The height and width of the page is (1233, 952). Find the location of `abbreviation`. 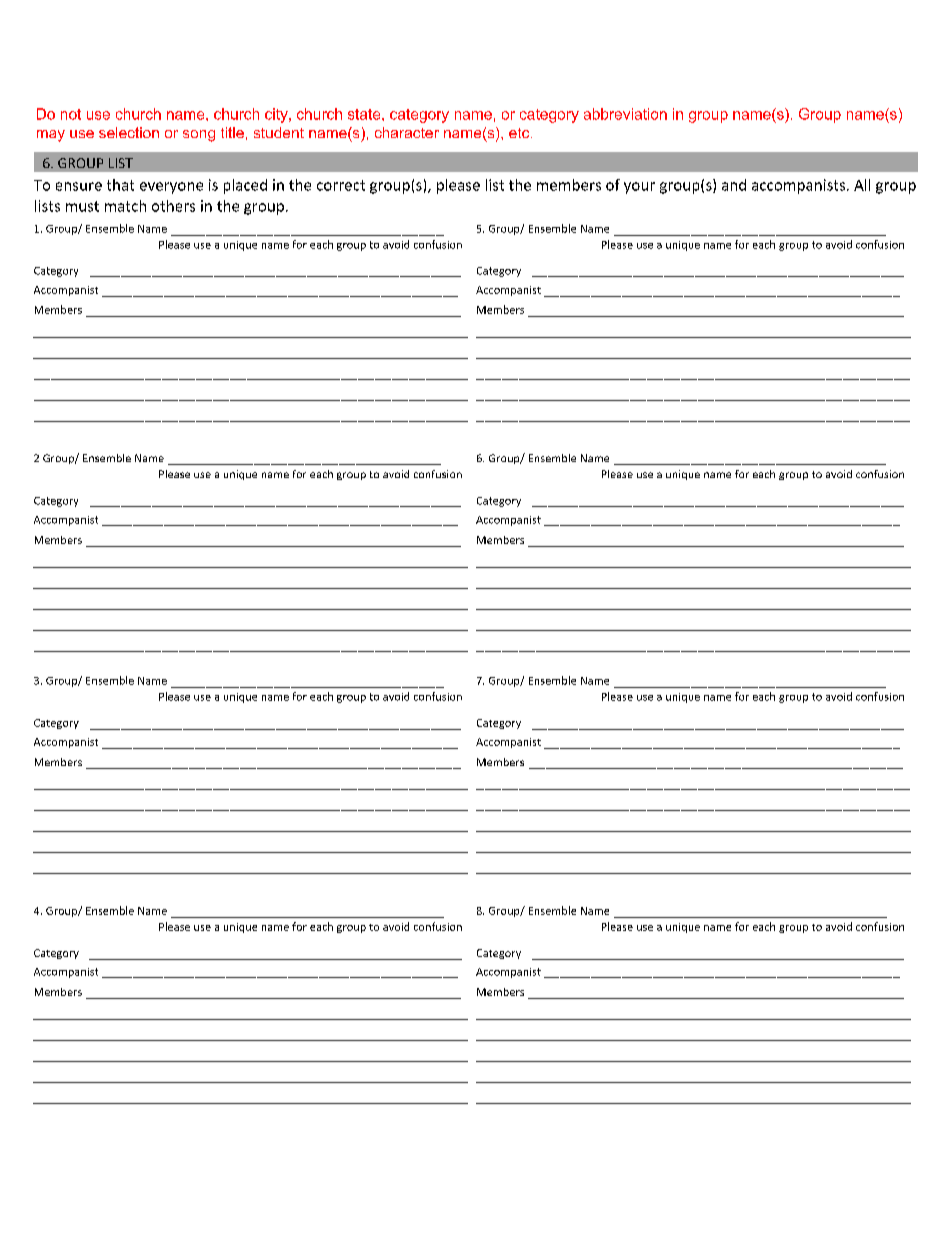

abbreviation is located at coordinates (625, 114).
